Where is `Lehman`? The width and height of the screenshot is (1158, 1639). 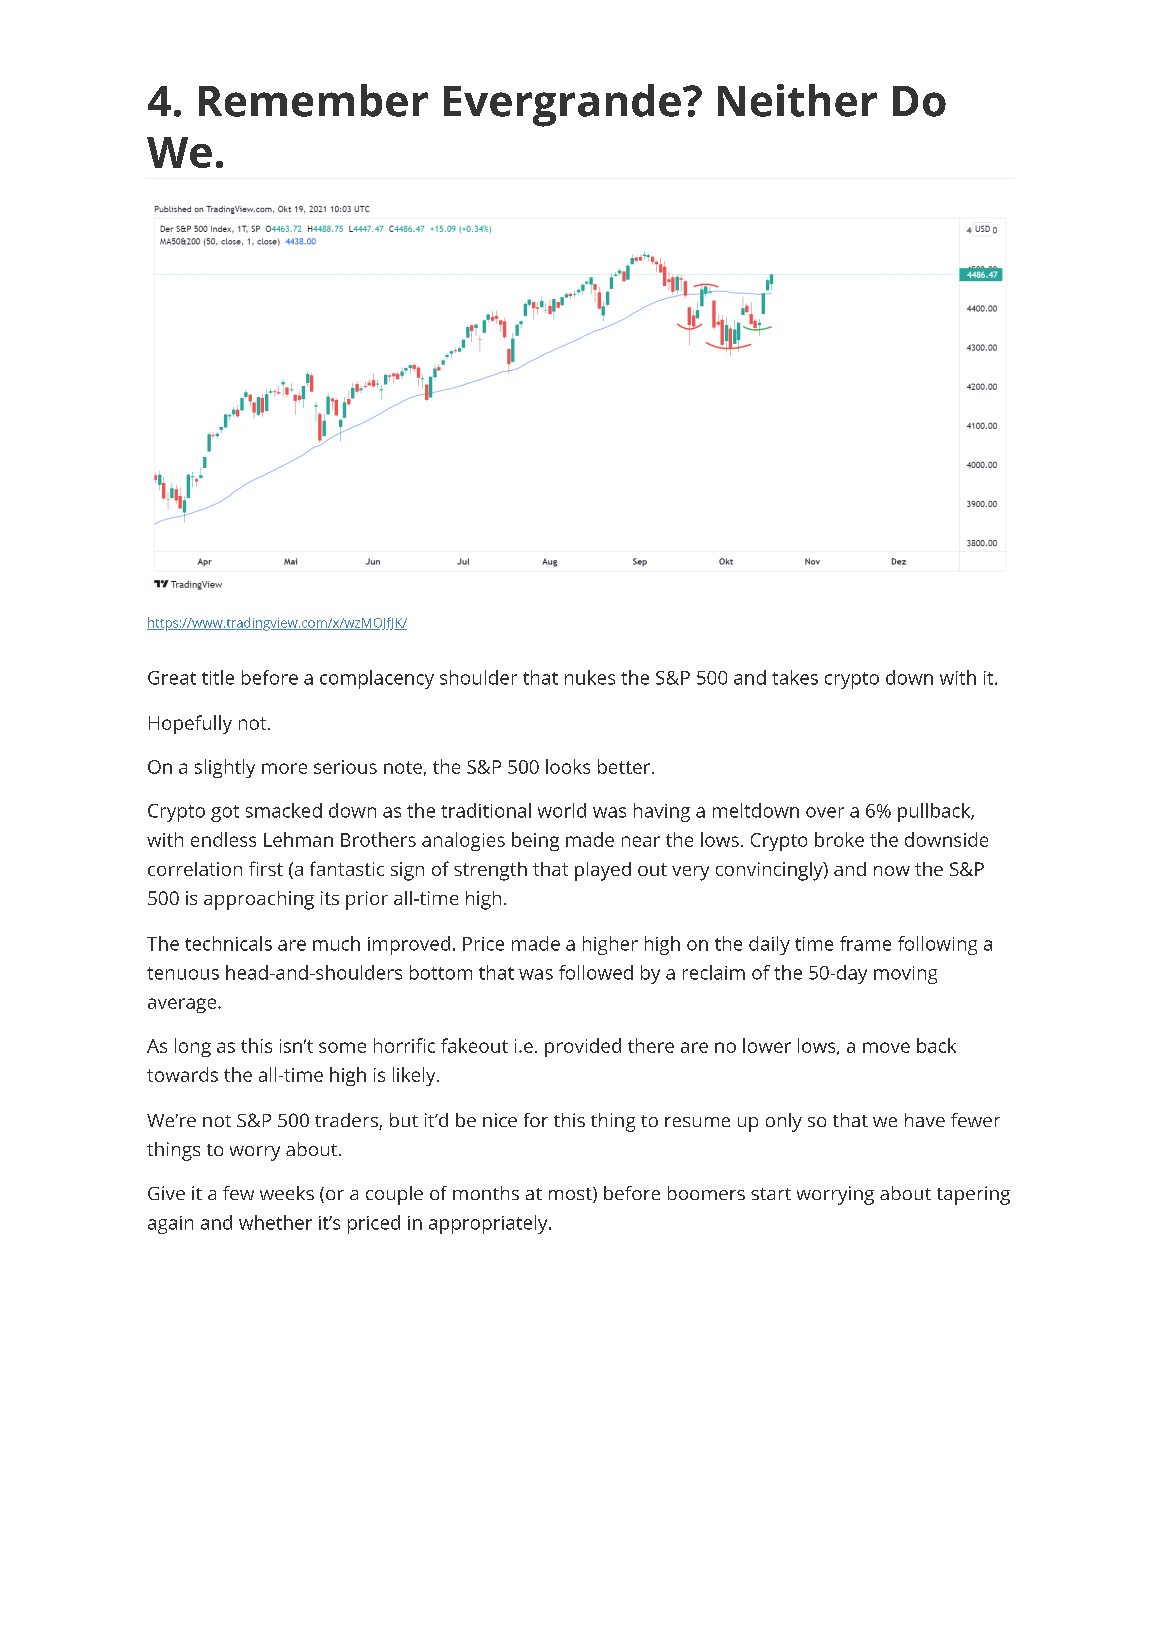 Lehman is located at coordinates (298, 839).
